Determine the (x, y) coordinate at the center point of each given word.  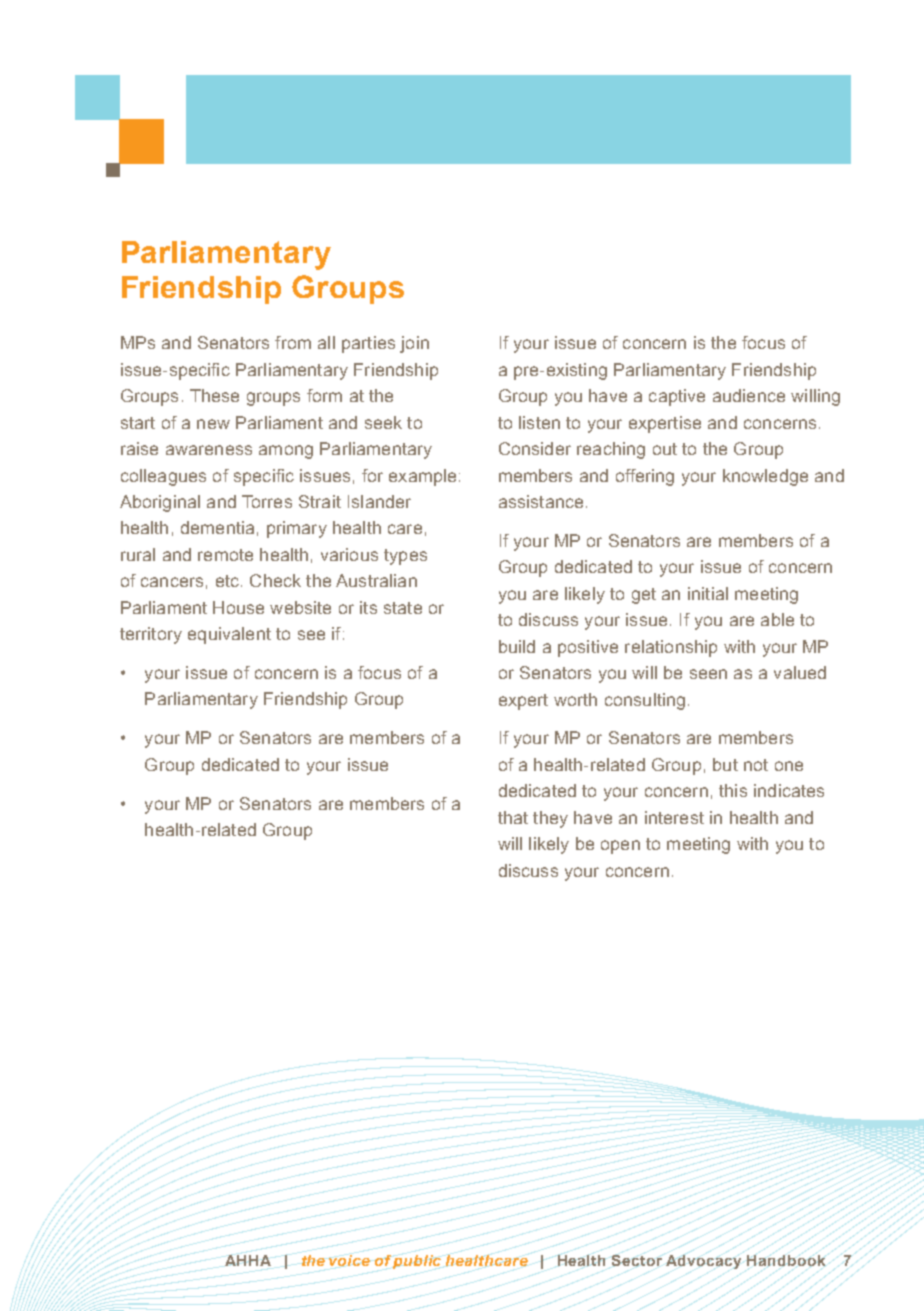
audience (749, 395)
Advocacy (703, 1262)
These (214, 395)
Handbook (786, 1260)
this (733, 790)
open (620, 847)
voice (349, 1260)
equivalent (229, 635)
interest (674, 817)
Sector (637, 1260)
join (414, 344)
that (513, 817)
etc (227, 581)
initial (708, 593)
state (403, 608)
